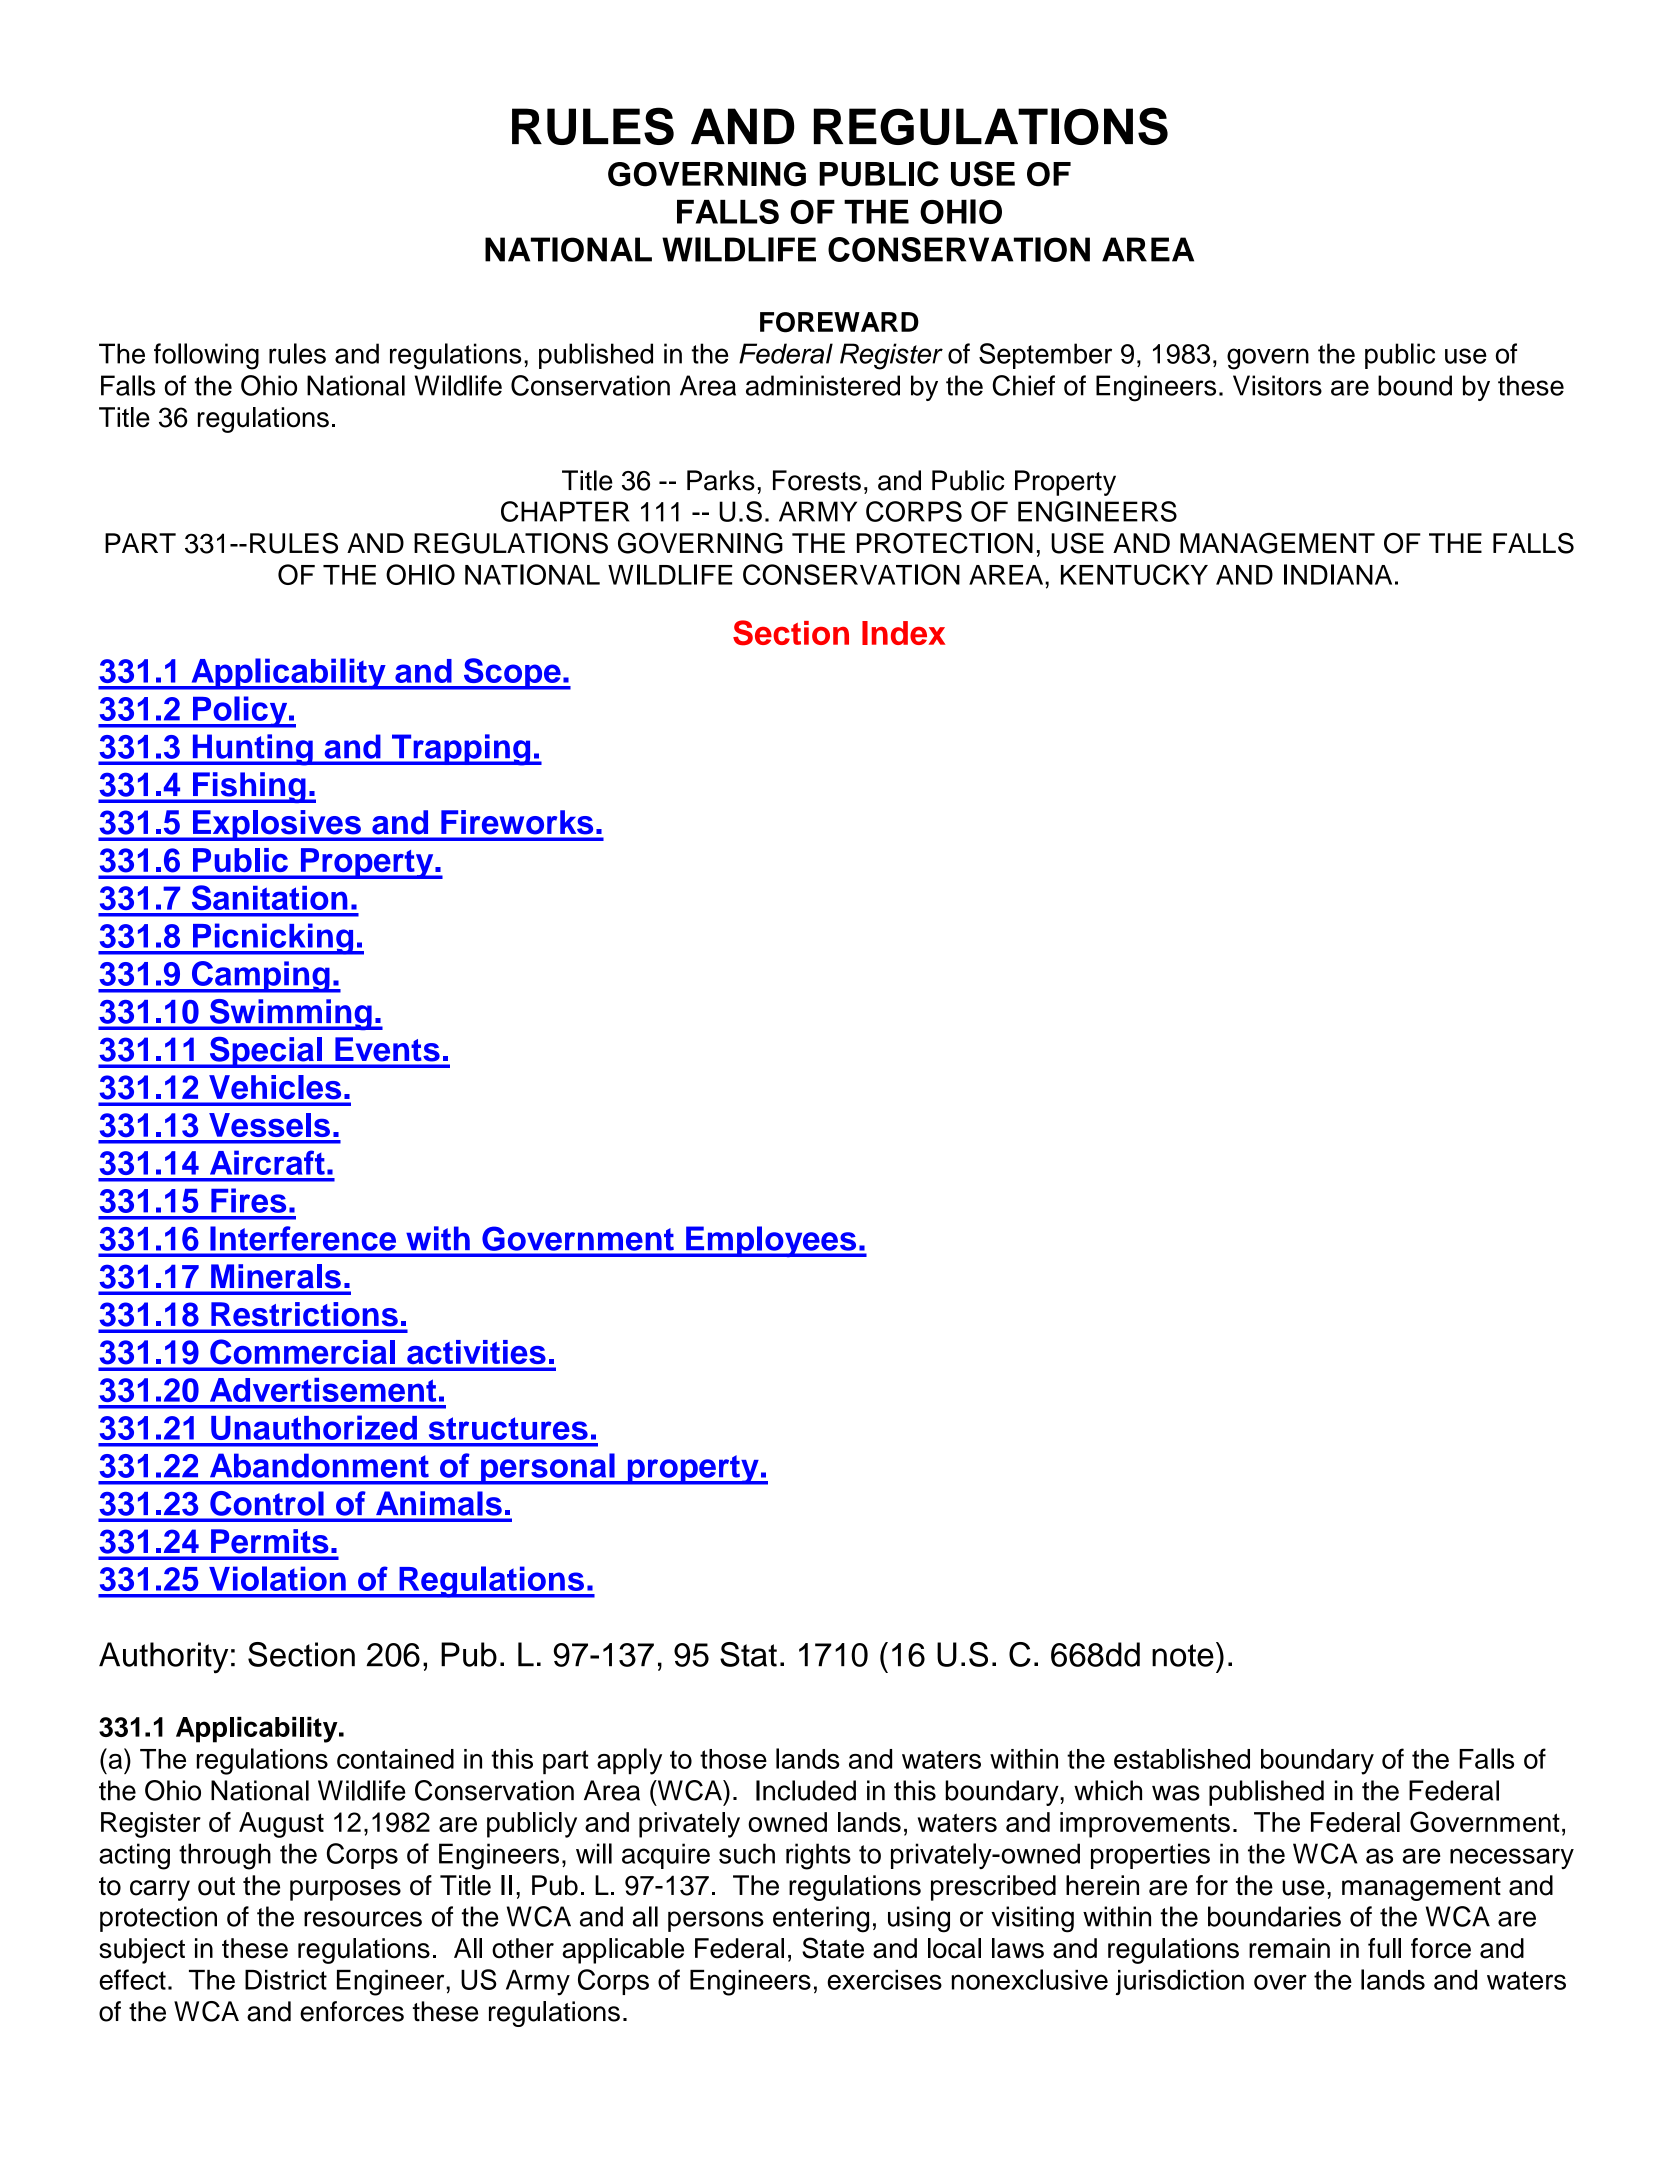 The height and width of the page is (2172, 1678). What do you see at coordinates (823, 385) in the page?
I see `administered` at bounding box center [823, 385].
